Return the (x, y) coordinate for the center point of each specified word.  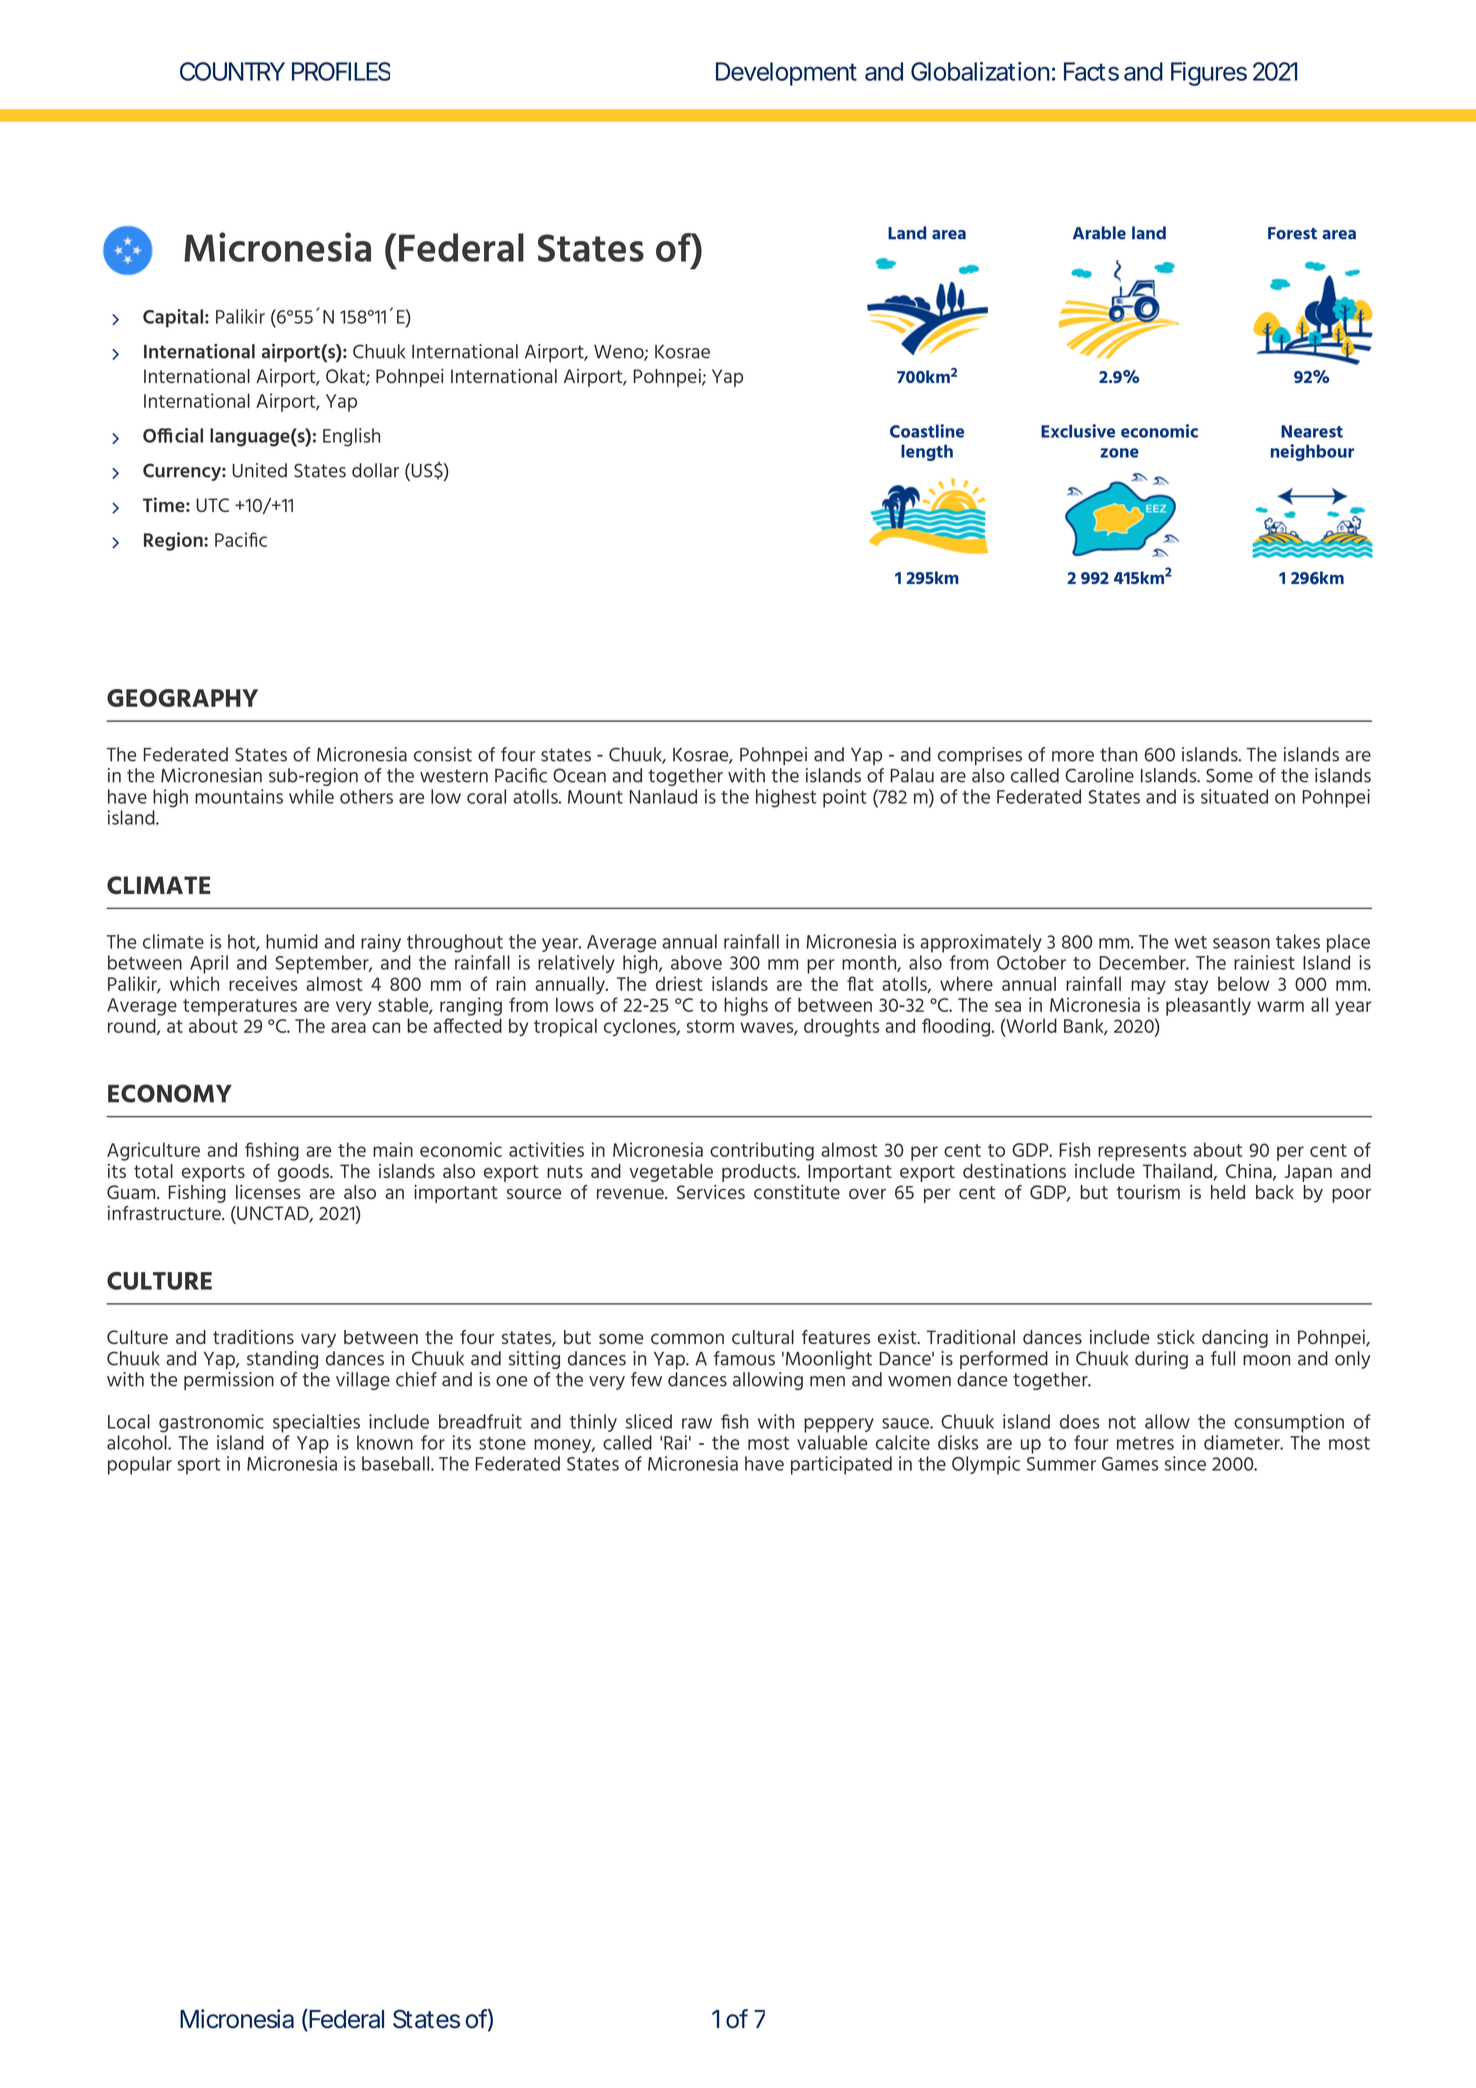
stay (1191, 986)
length (927, 452)
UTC (212, 505)
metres (1145, 1443)
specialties (316, 1423)
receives (263, 983)
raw (697, 1423)
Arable (1099, 233)
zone (1119, 453)
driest (679, 983)
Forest (1292, 233)
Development (786, 74)
